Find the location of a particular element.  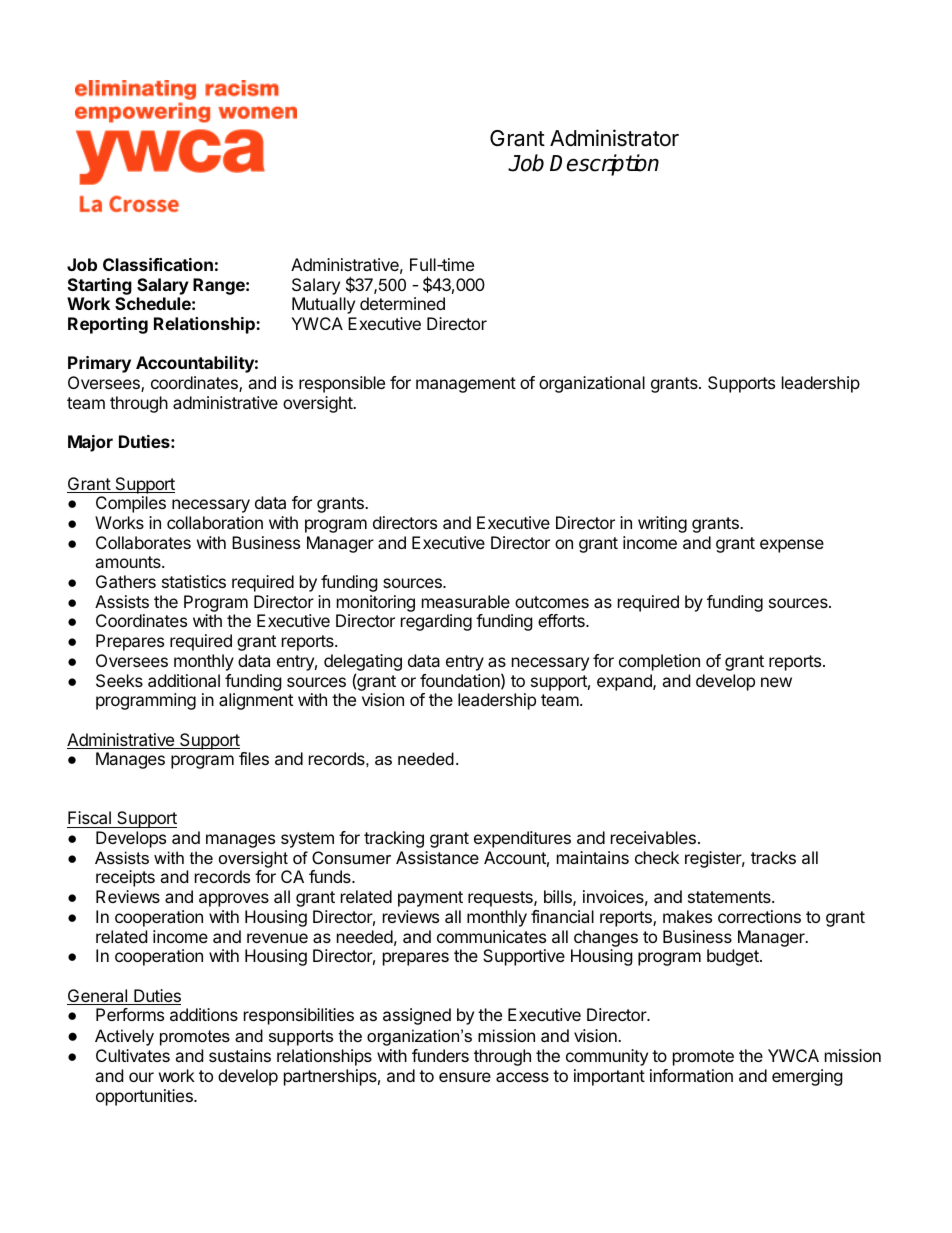

statistics is located at coordinates (194, 581).
